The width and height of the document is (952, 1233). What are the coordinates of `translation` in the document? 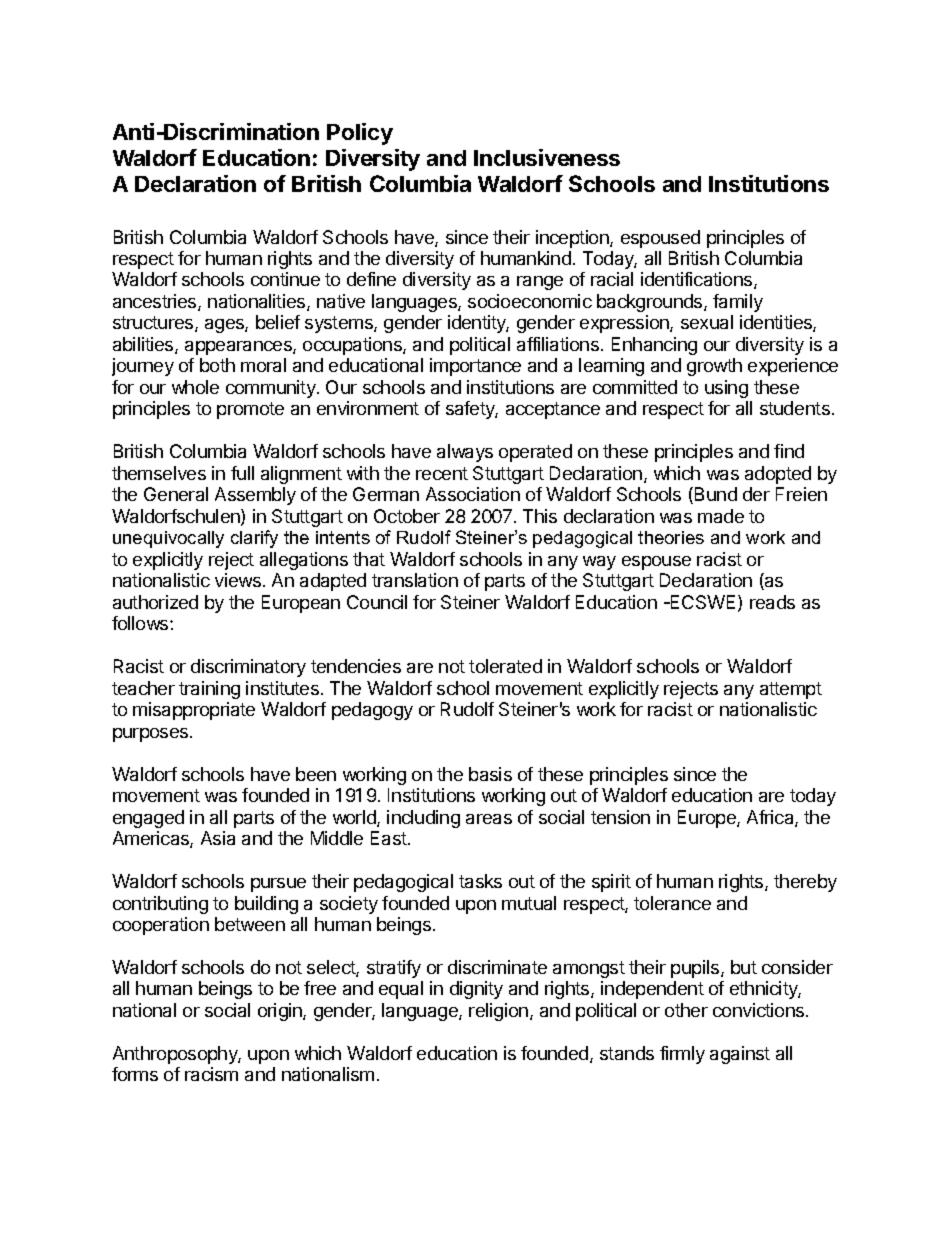 It's located at (415, 580).
